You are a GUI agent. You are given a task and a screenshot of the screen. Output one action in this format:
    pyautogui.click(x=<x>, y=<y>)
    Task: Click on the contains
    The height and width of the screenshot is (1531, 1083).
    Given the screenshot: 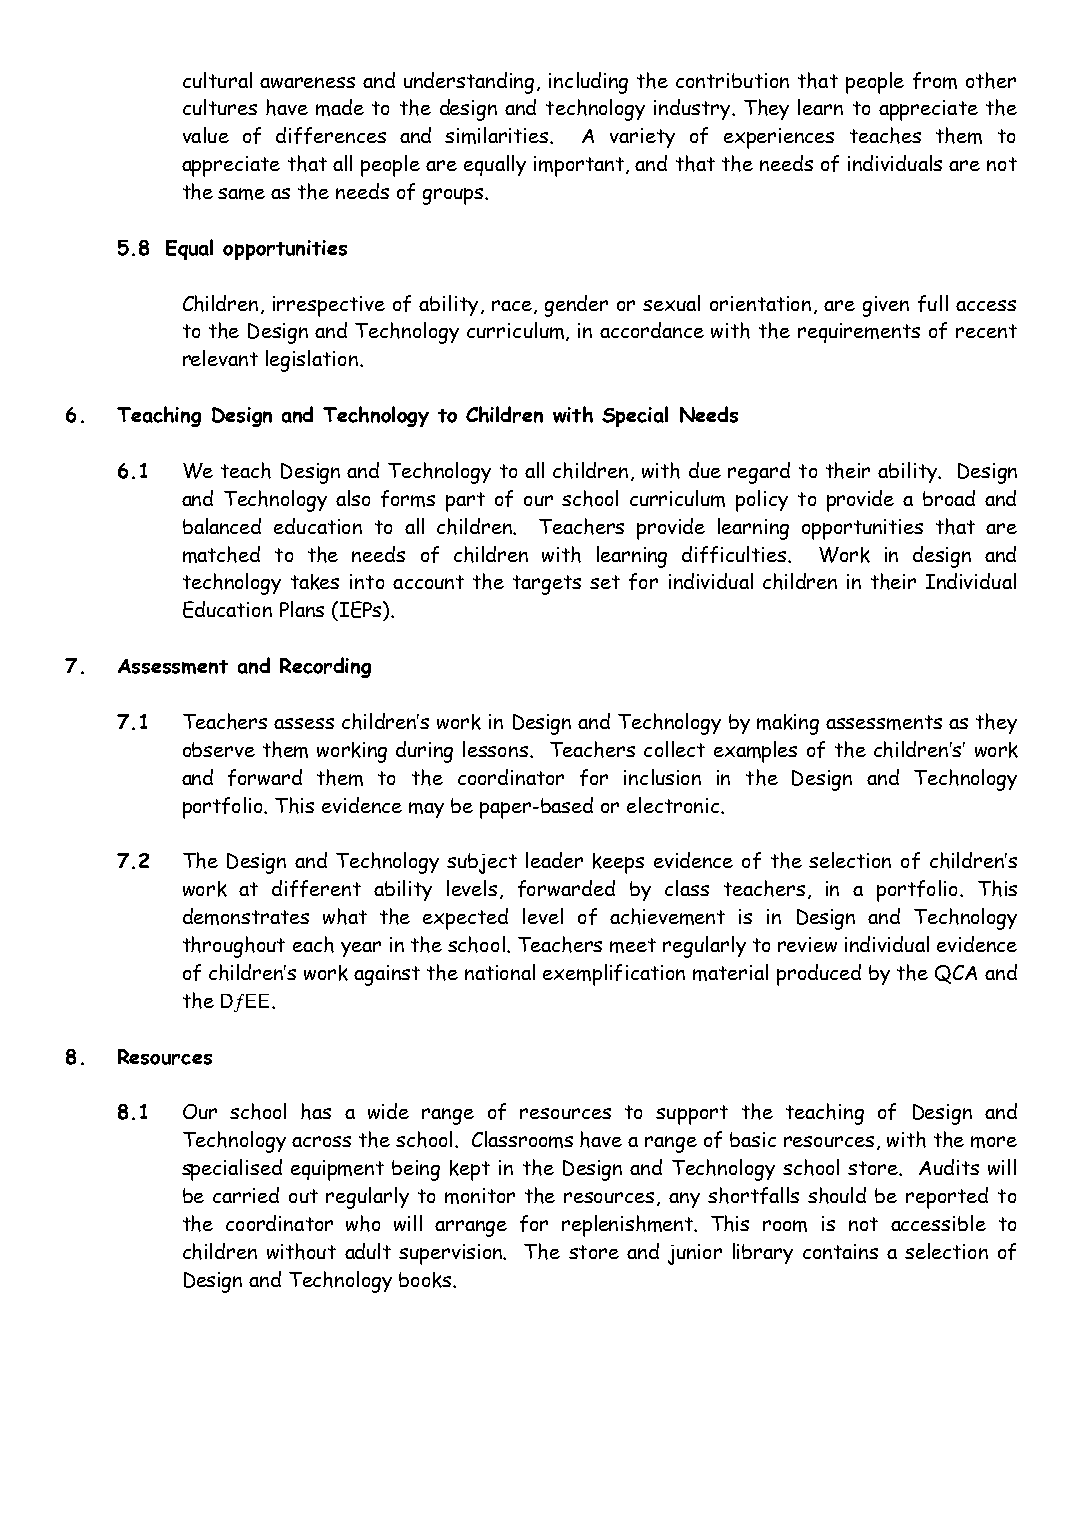 What is the action you would take?
    pyautogui.click(x=840, y=1251)
